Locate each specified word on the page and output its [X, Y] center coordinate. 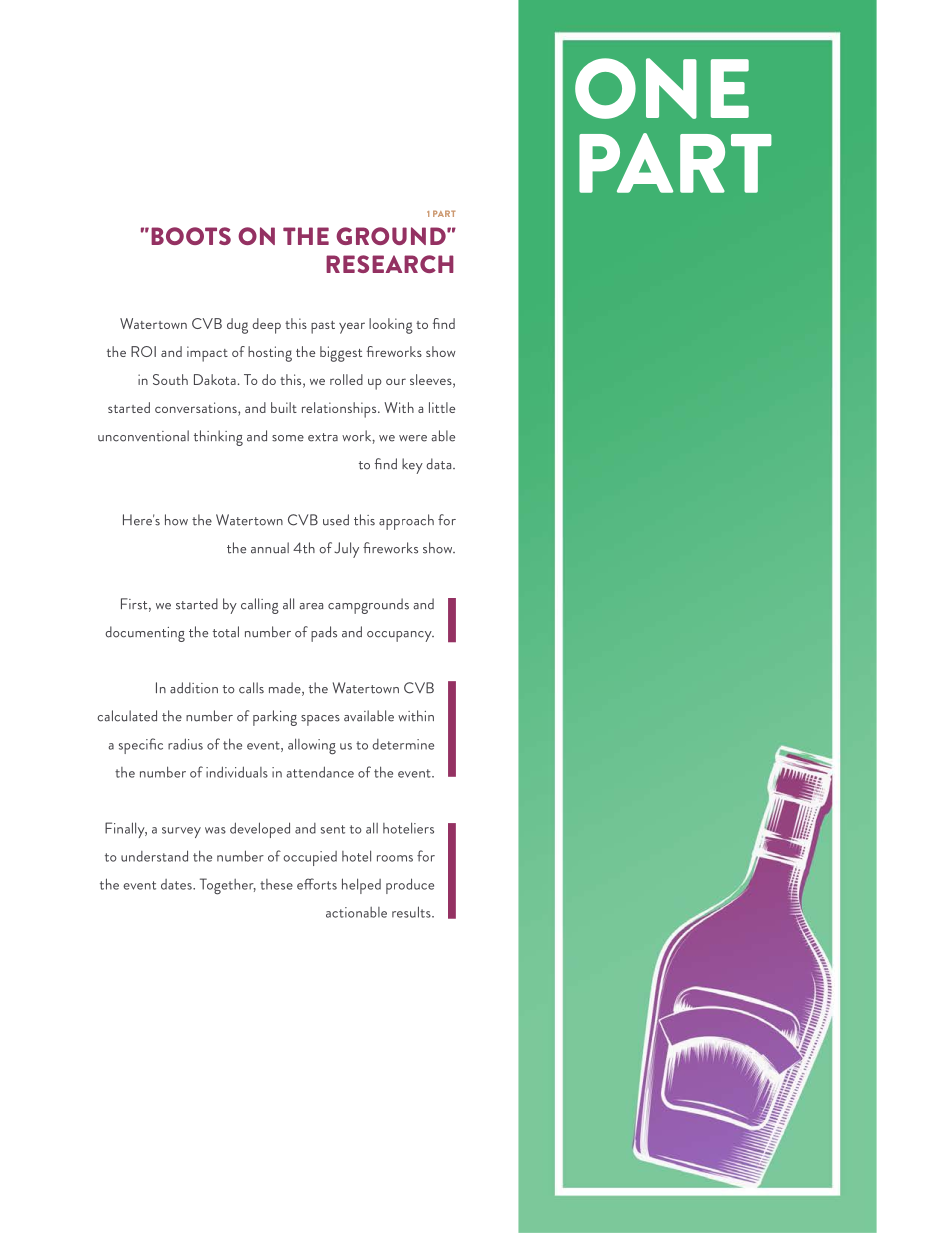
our [396, 381]
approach [406, 522]
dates [177, 884]
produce [410, 886]
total [226, 632]
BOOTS [191, 236]
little [442, 407]
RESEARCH [390, 264]
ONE [662, 88]
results [412, 912]
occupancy [400, 636]
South [170, 379]
